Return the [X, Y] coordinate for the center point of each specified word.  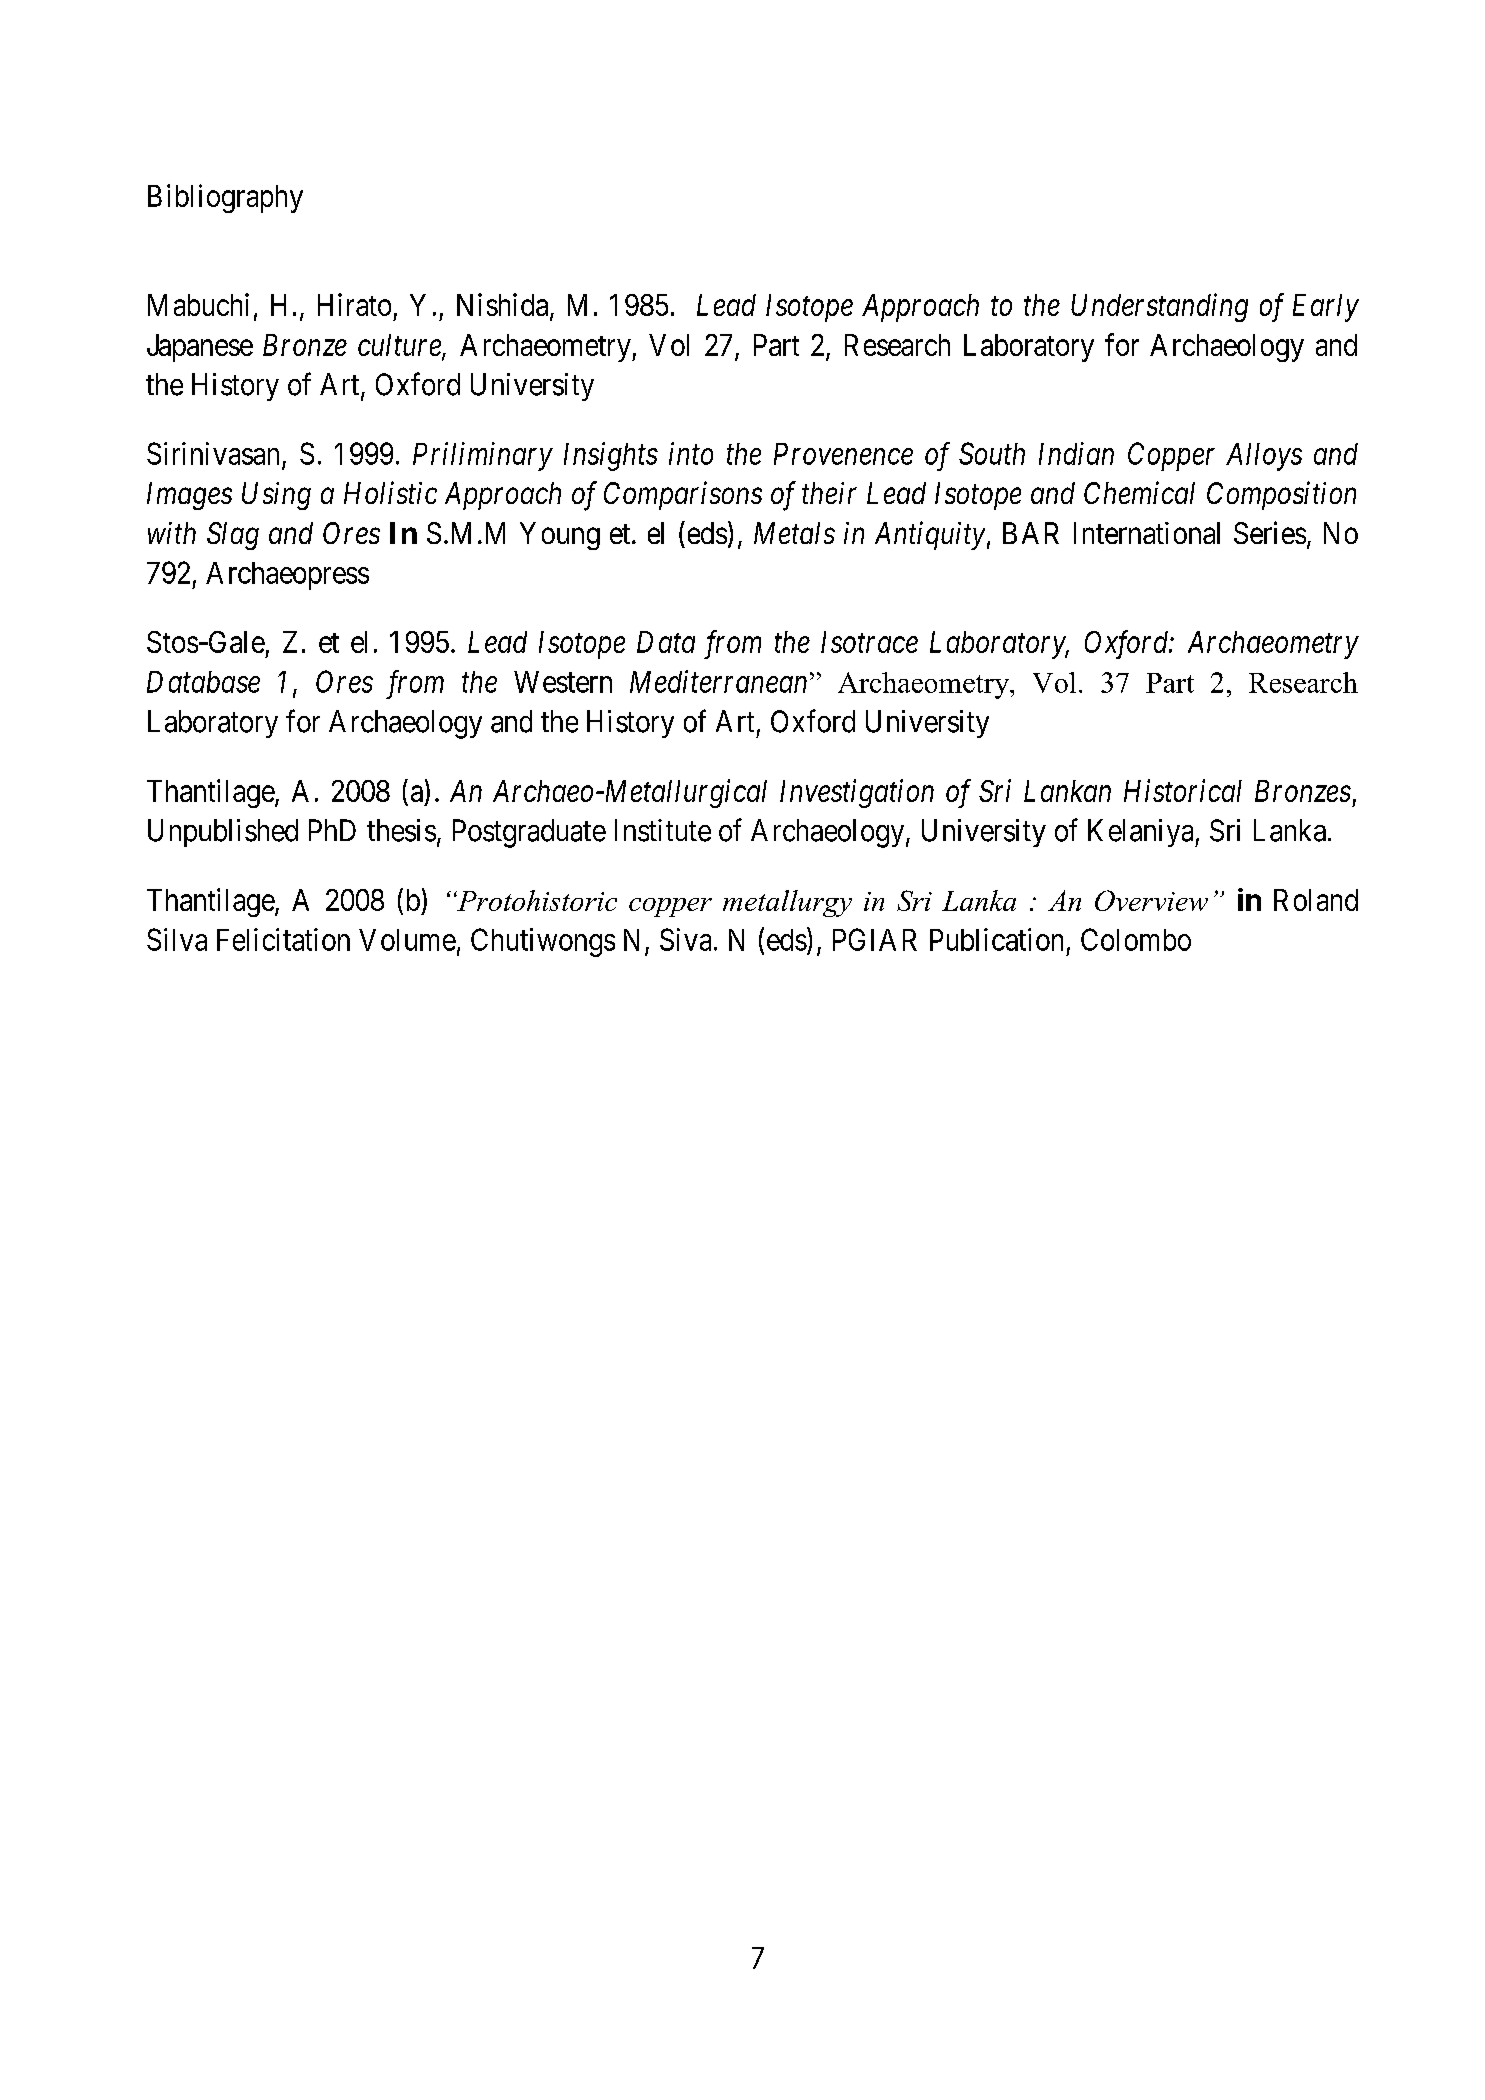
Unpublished [223, 833]
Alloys [1264, 457]
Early [1326, 308]
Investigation [857, 794]
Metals [794, 533]
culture [400, 346]
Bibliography [225, 198]
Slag [233, 536]
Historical [1183, 790]
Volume [407, 940]
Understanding [1159, 307]
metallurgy [787, 903]
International [1147, 533]
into [691, 454]
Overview [1151, 900]
